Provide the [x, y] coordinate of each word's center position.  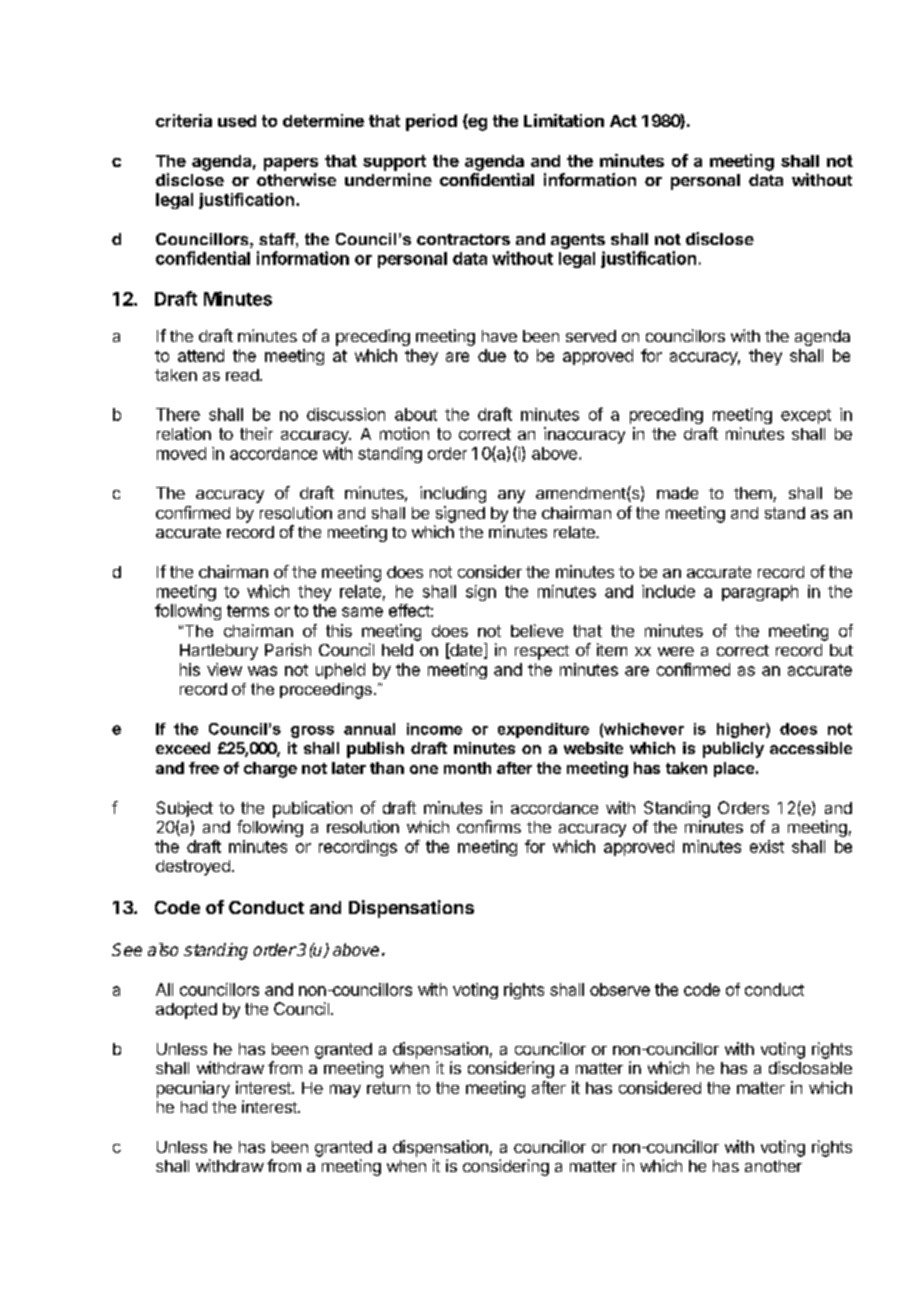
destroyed [193, 868]
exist [767, 846]
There [178, 414]
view [224, 669]
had [194, 1107]
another [773, 1166]
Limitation [564, 120]
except [806, 416]
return [388, 1088]
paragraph [760, 593]
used [237, 121]
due [492, 355]
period [431, 122]
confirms [489, 826]
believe [537, 630]
